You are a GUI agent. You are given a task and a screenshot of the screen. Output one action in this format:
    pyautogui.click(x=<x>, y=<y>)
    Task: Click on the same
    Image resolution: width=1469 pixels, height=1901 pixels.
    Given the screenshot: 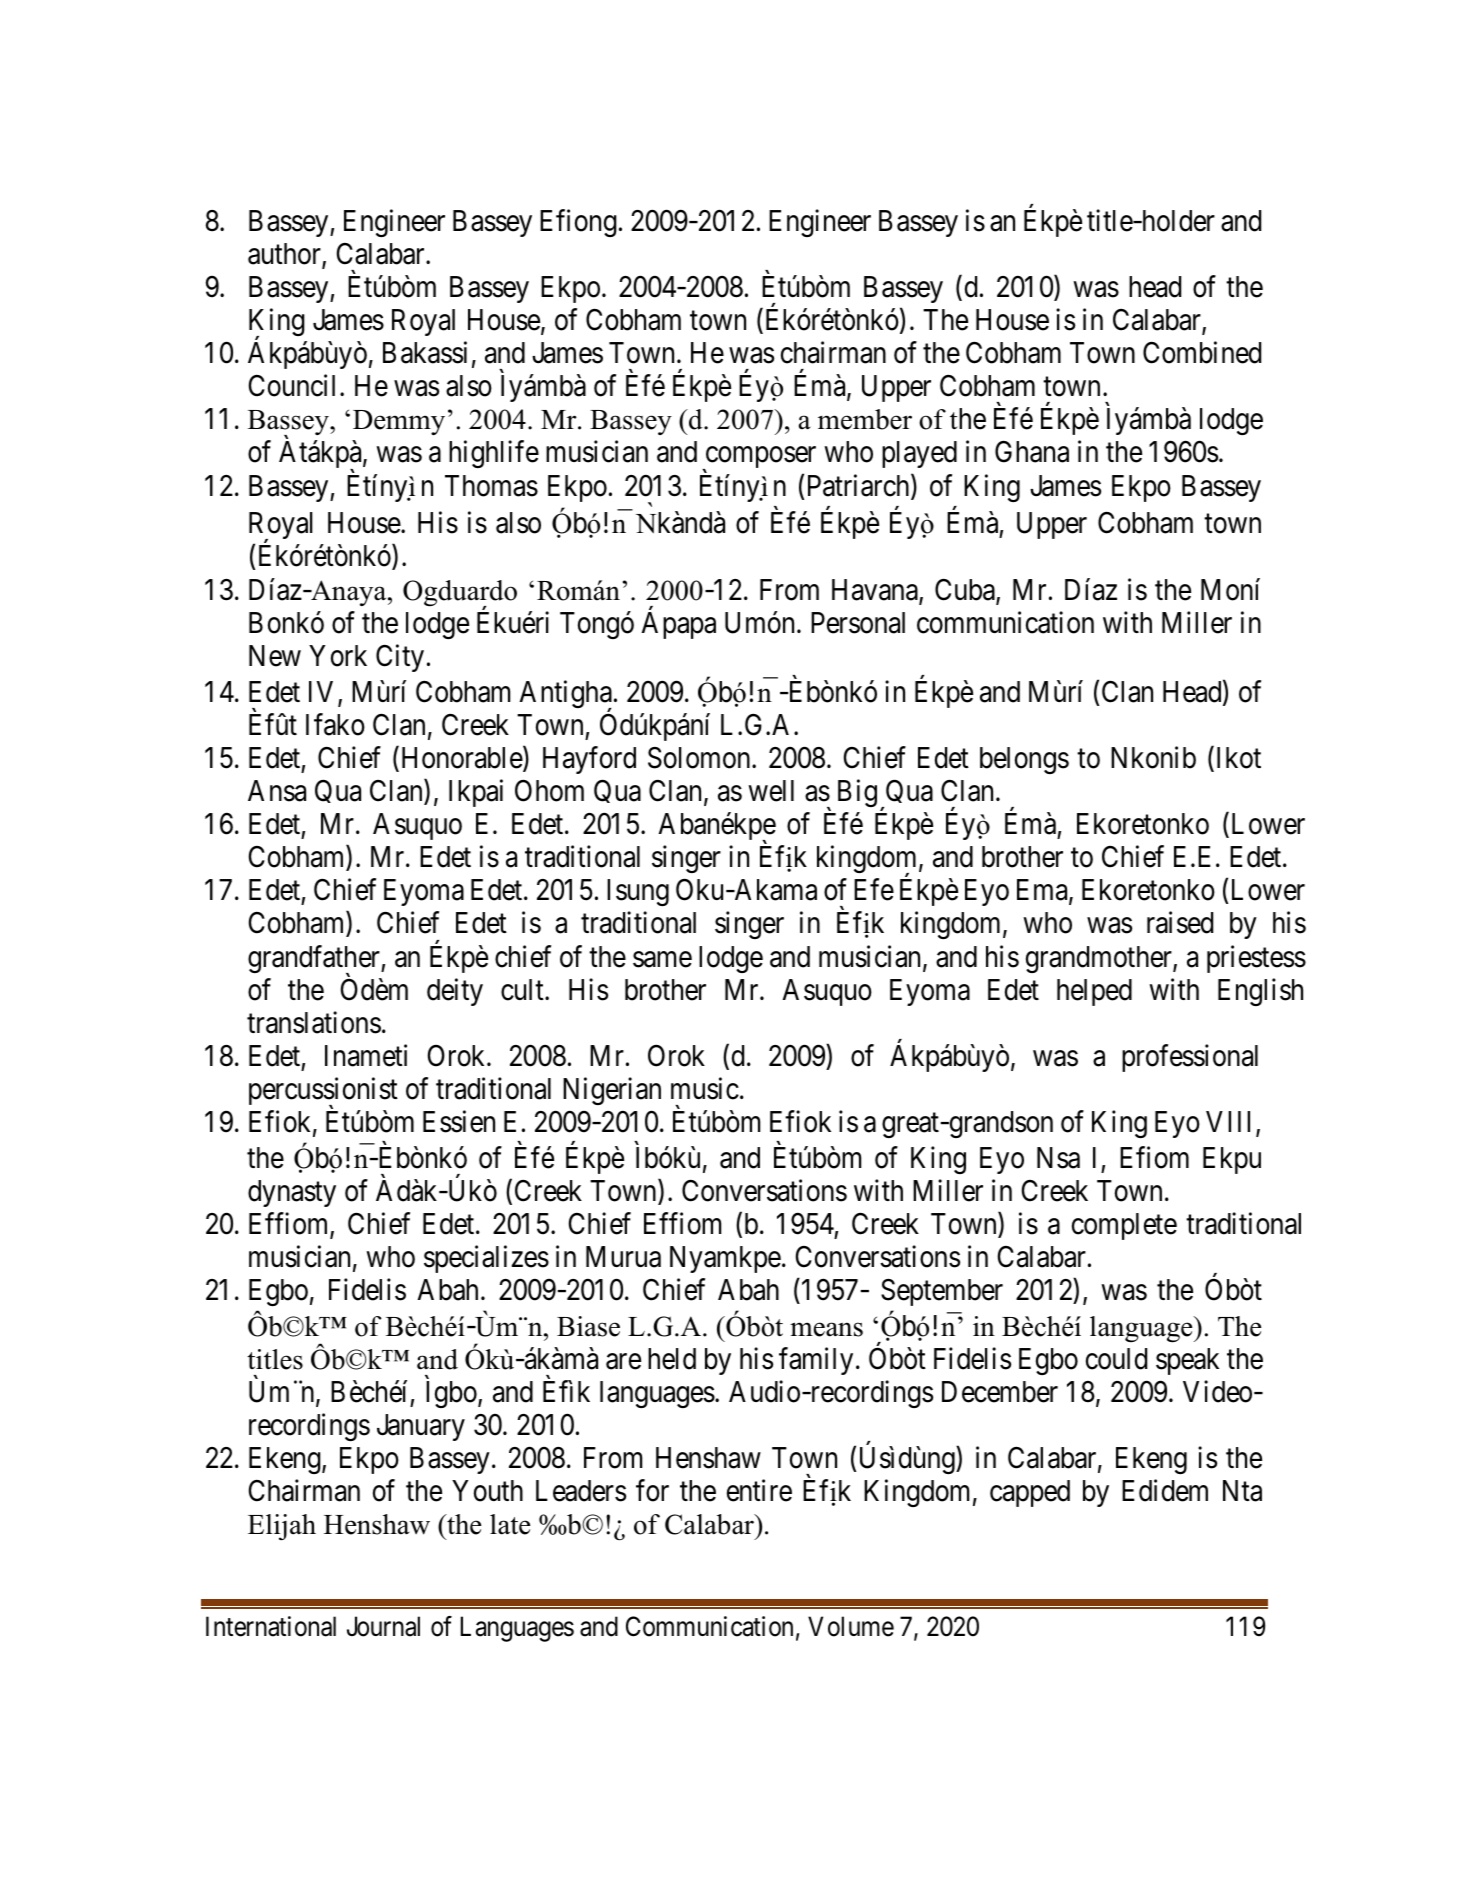 What is the action you would take?
    pyautogui.click(x=662, y=959)
